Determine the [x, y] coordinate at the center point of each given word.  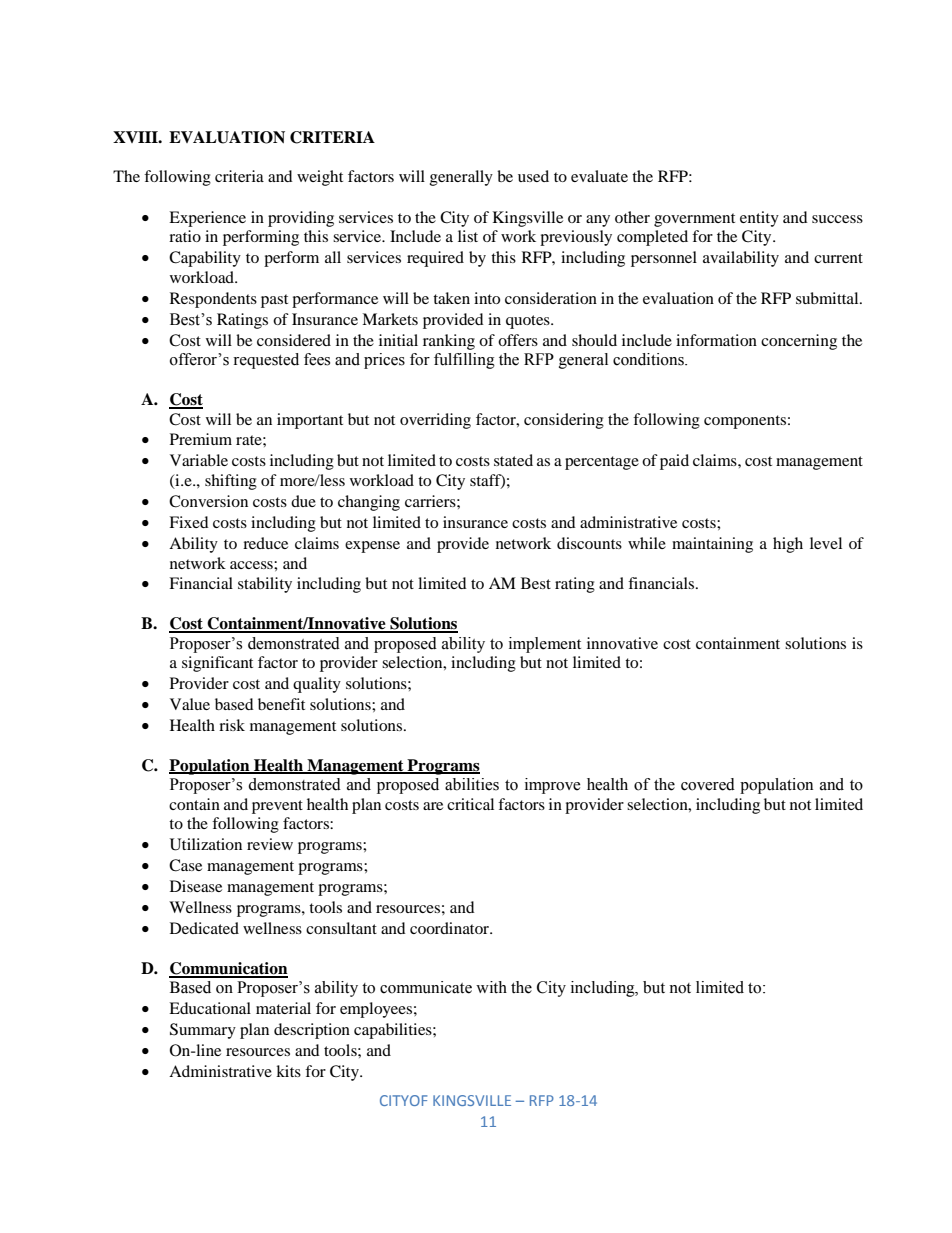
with [491, 987]
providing [301, 219]
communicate [426, 987]
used [533, 176]
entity [759, 219]
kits [288, 1071]
